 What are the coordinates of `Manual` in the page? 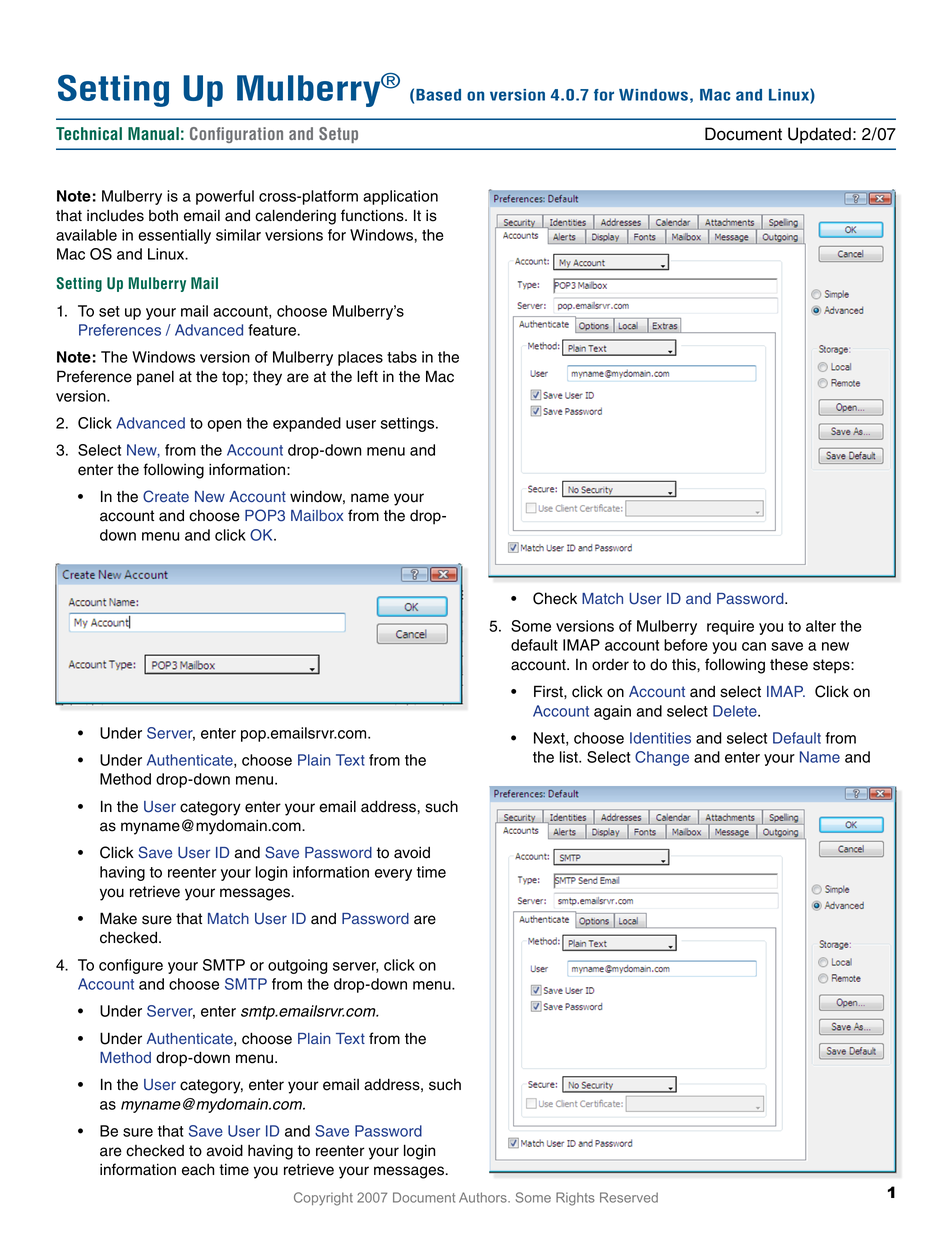 It's located at (153, 133).
